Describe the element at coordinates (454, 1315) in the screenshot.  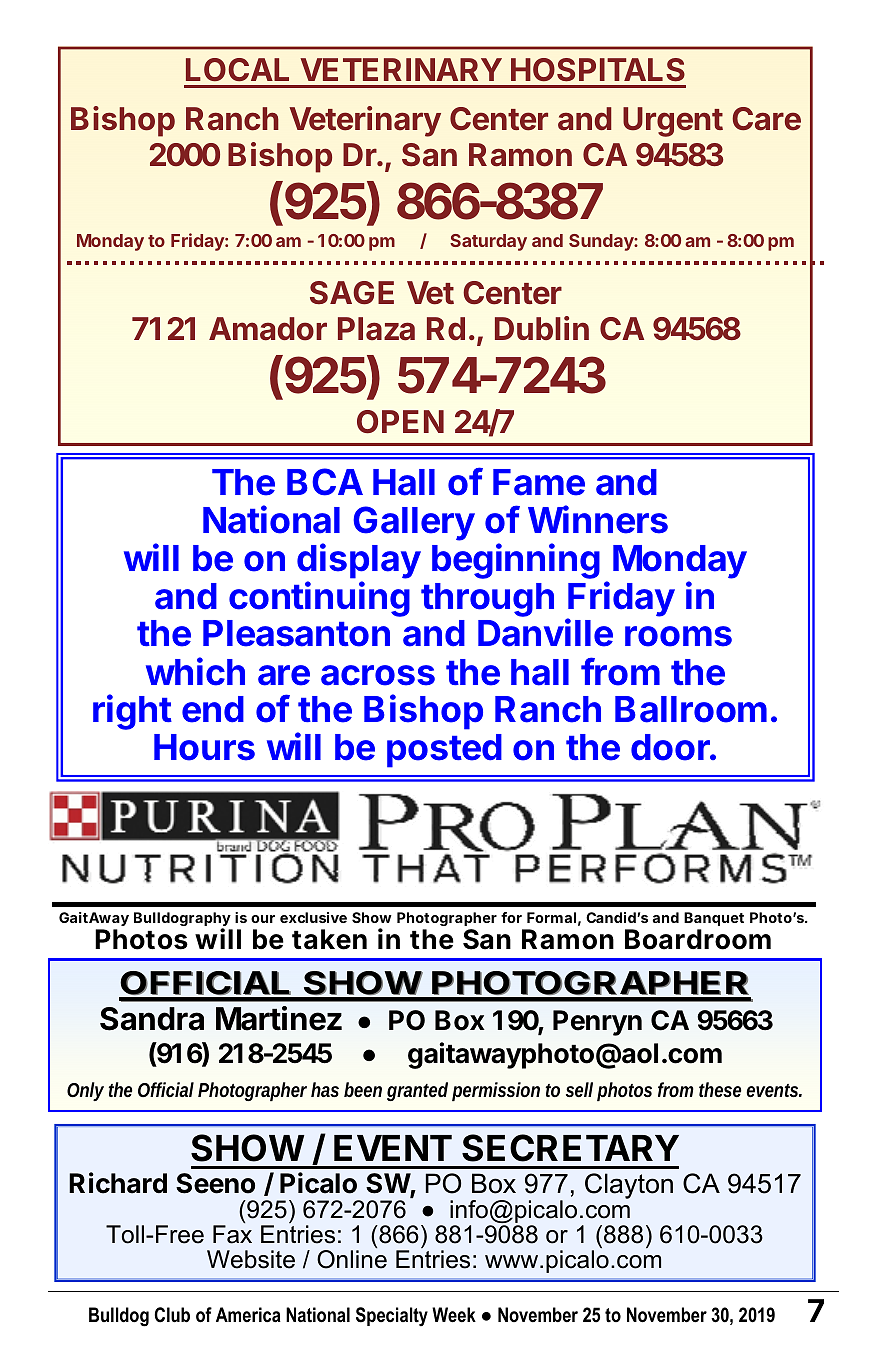
I see `Week` at that location.
